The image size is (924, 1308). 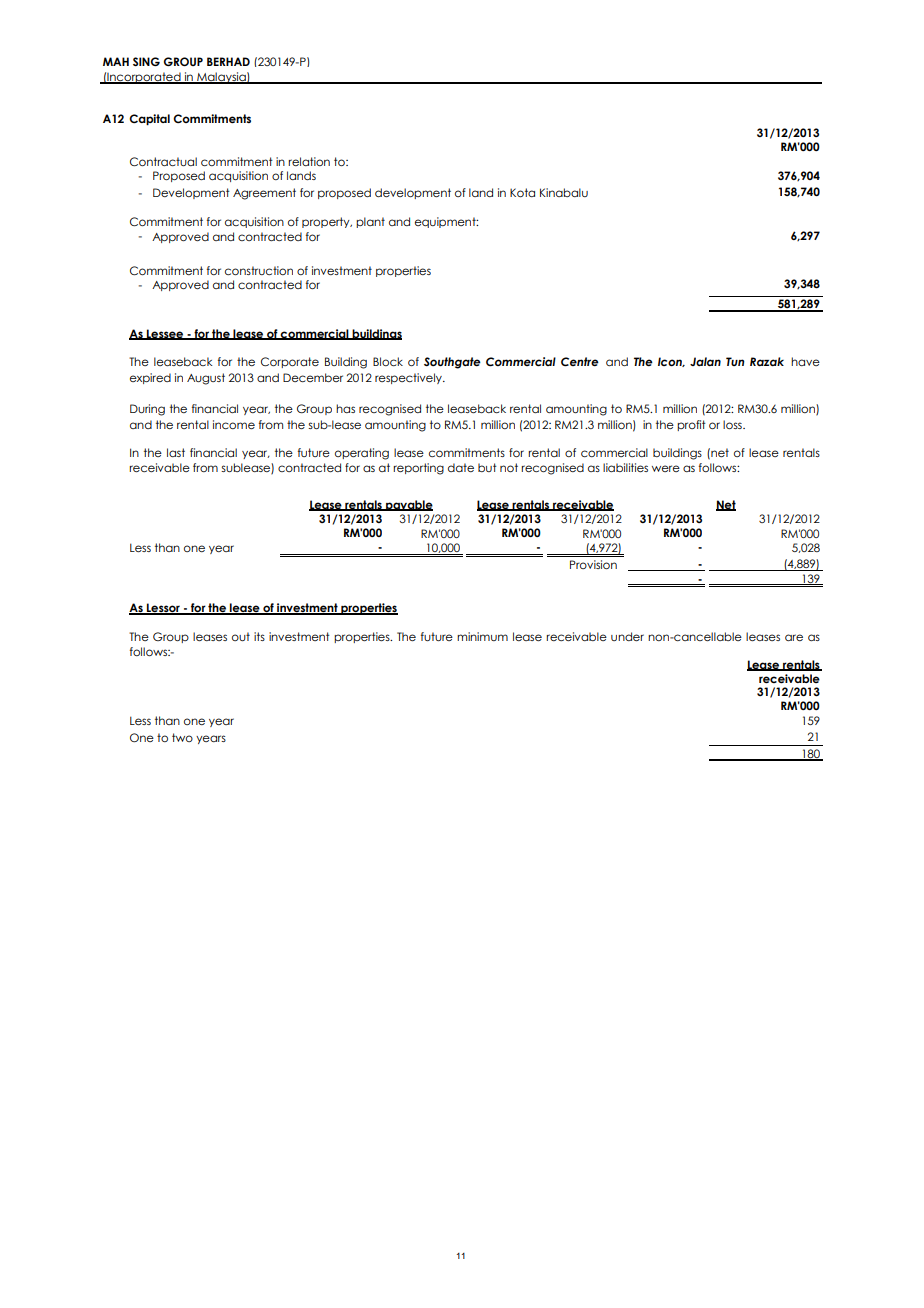 What do you see at coordinates (309, 161) in the page?
I see `relation` at bounding box center [309, 161].
